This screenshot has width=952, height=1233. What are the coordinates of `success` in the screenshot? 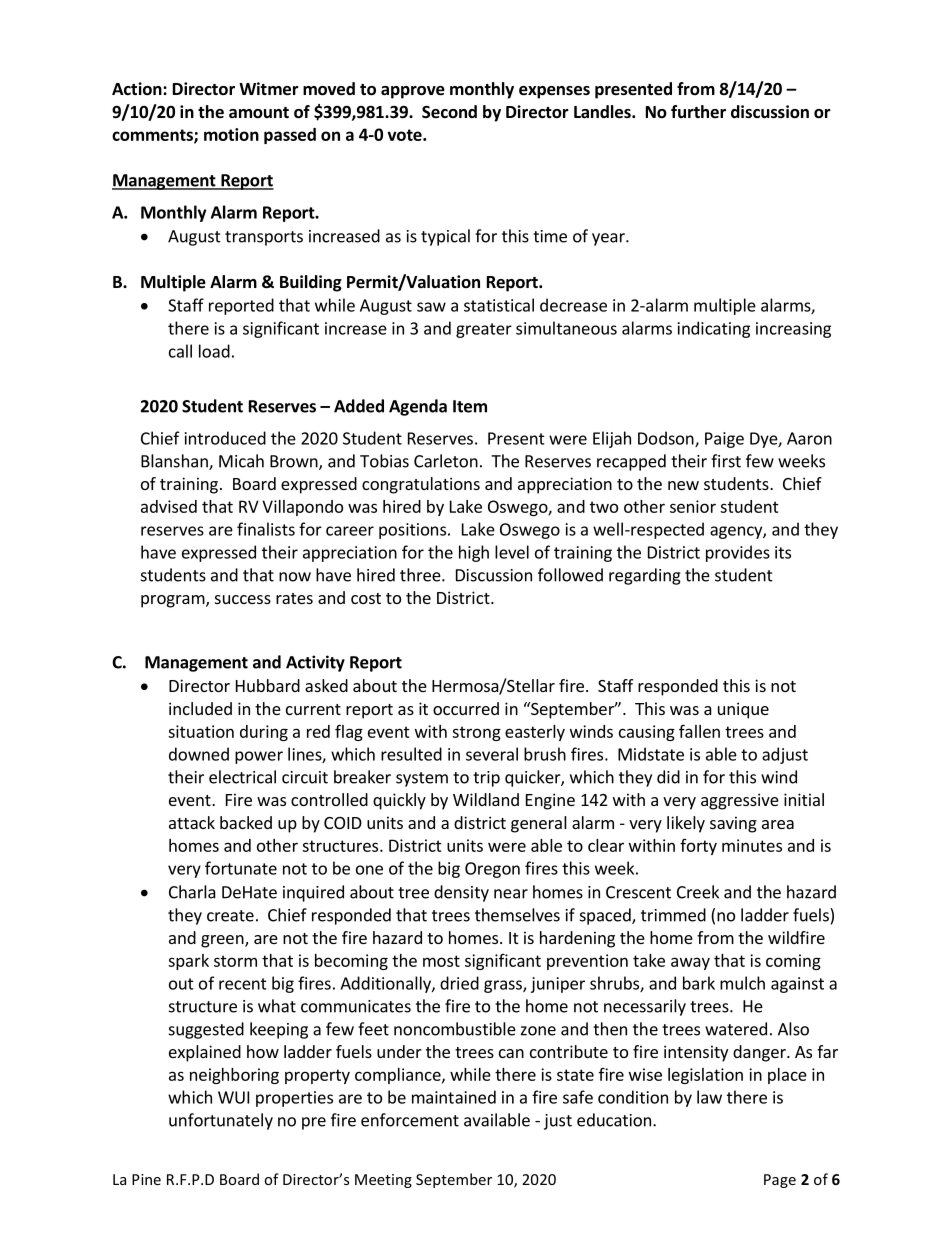 It's located at (243, 599).
